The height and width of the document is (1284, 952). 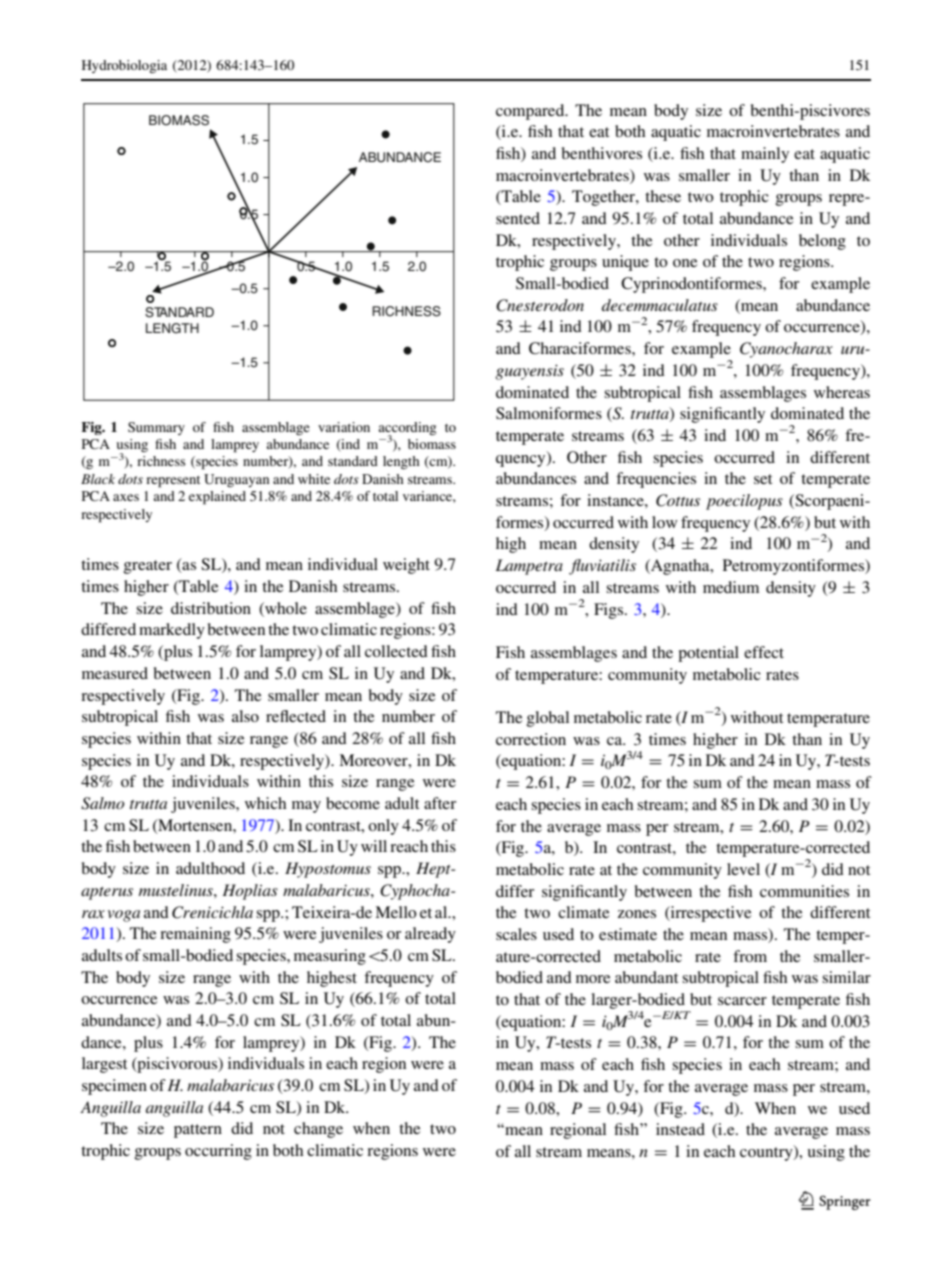 What do you see at coordinates (765, 155) in the document?
I see `mainly` at bounding box center [765, 155].
